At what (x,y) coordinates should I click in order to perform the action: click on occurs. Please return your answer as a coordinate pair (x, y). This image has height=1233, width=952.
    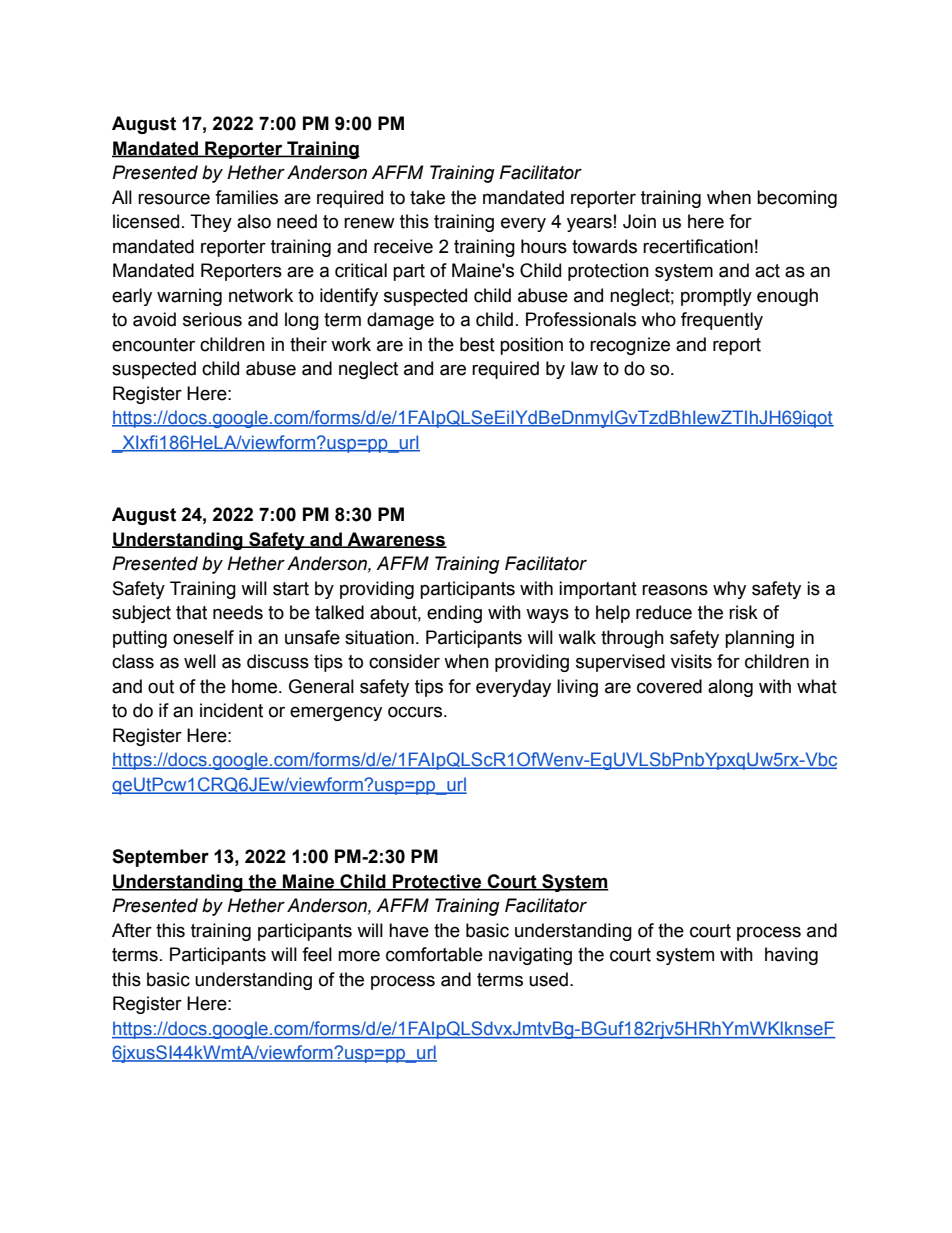
    Looking at the image, I should click on (416, 712).
